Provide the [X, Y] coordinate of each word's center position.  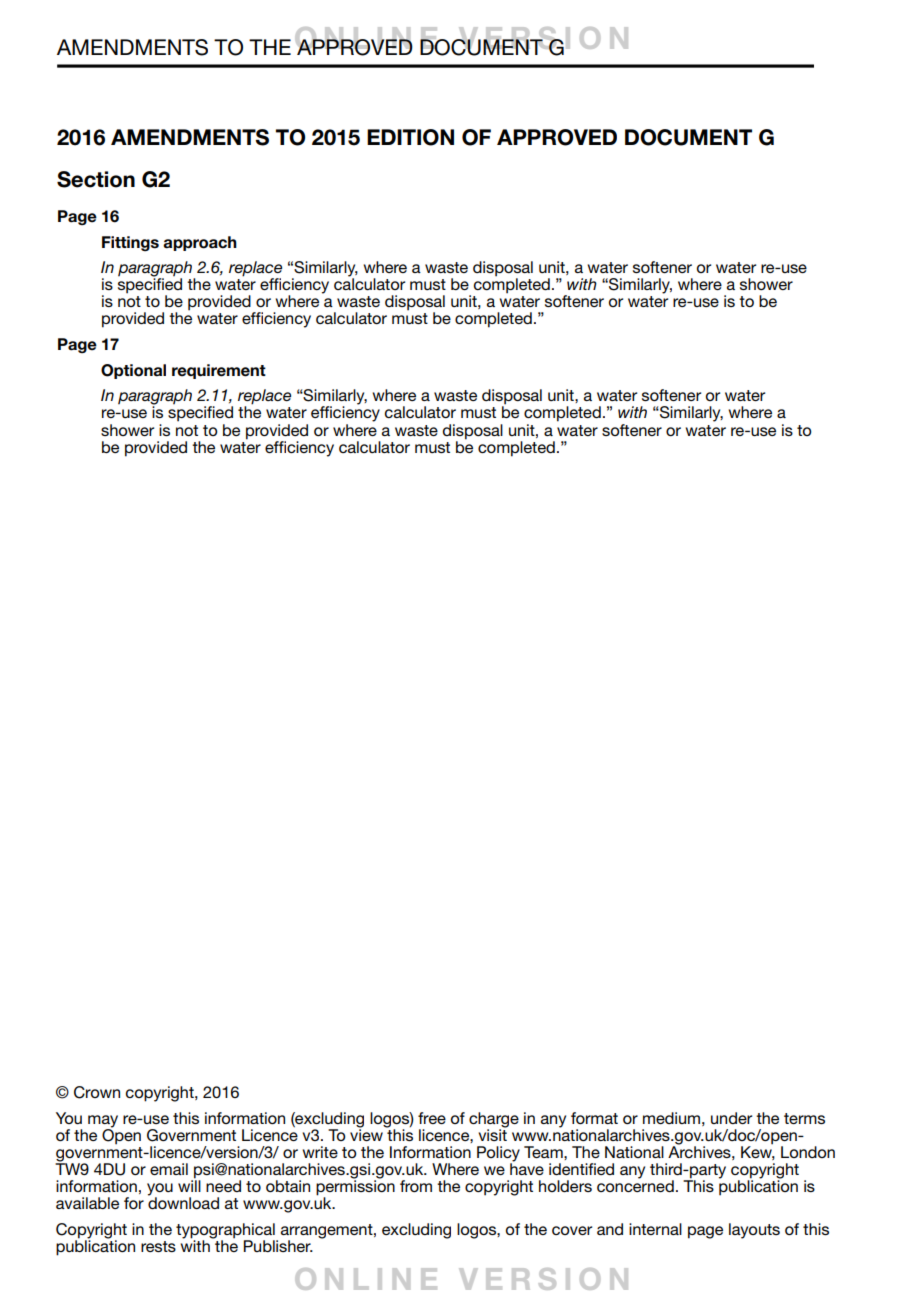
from [416, 1186]
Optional [133, 371]
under [731, 1118]
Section [96, 179]
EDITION [410, 137]
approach [200, 243]
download [183, 1202]
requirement [219, 371]
